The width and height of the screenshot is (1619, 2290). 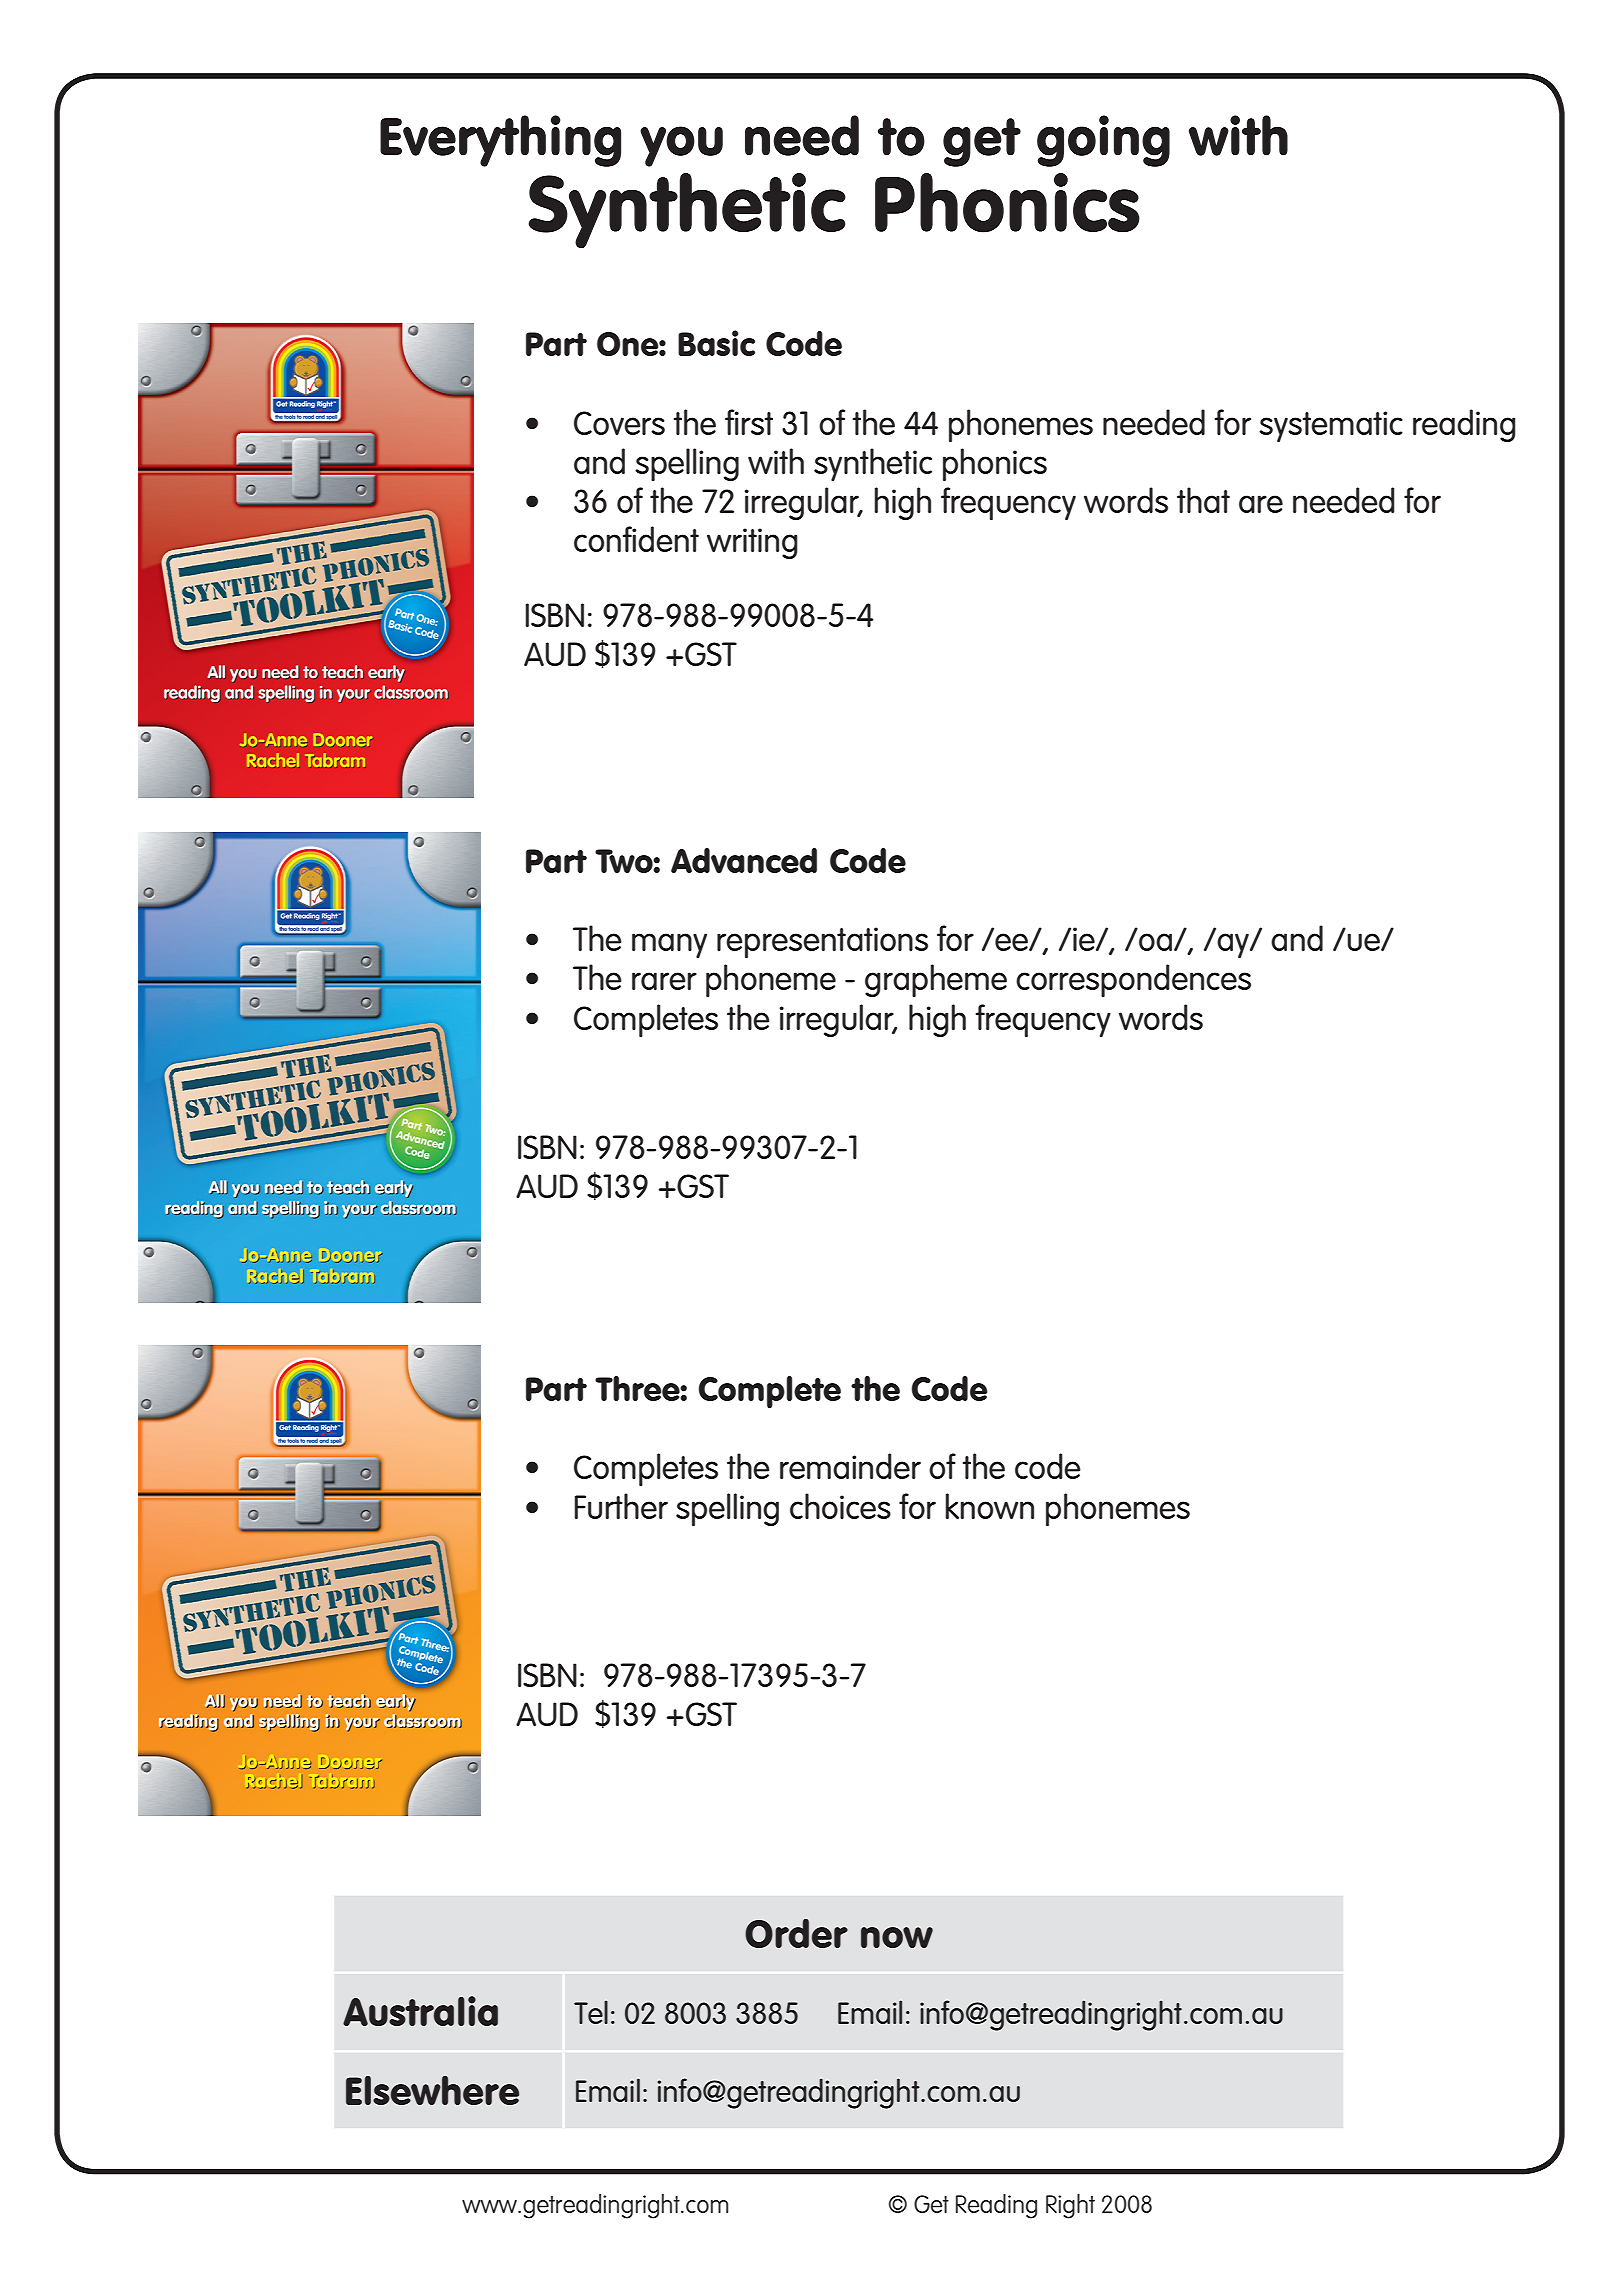 I want to click on Tel, so click(x=591, y=2012).
